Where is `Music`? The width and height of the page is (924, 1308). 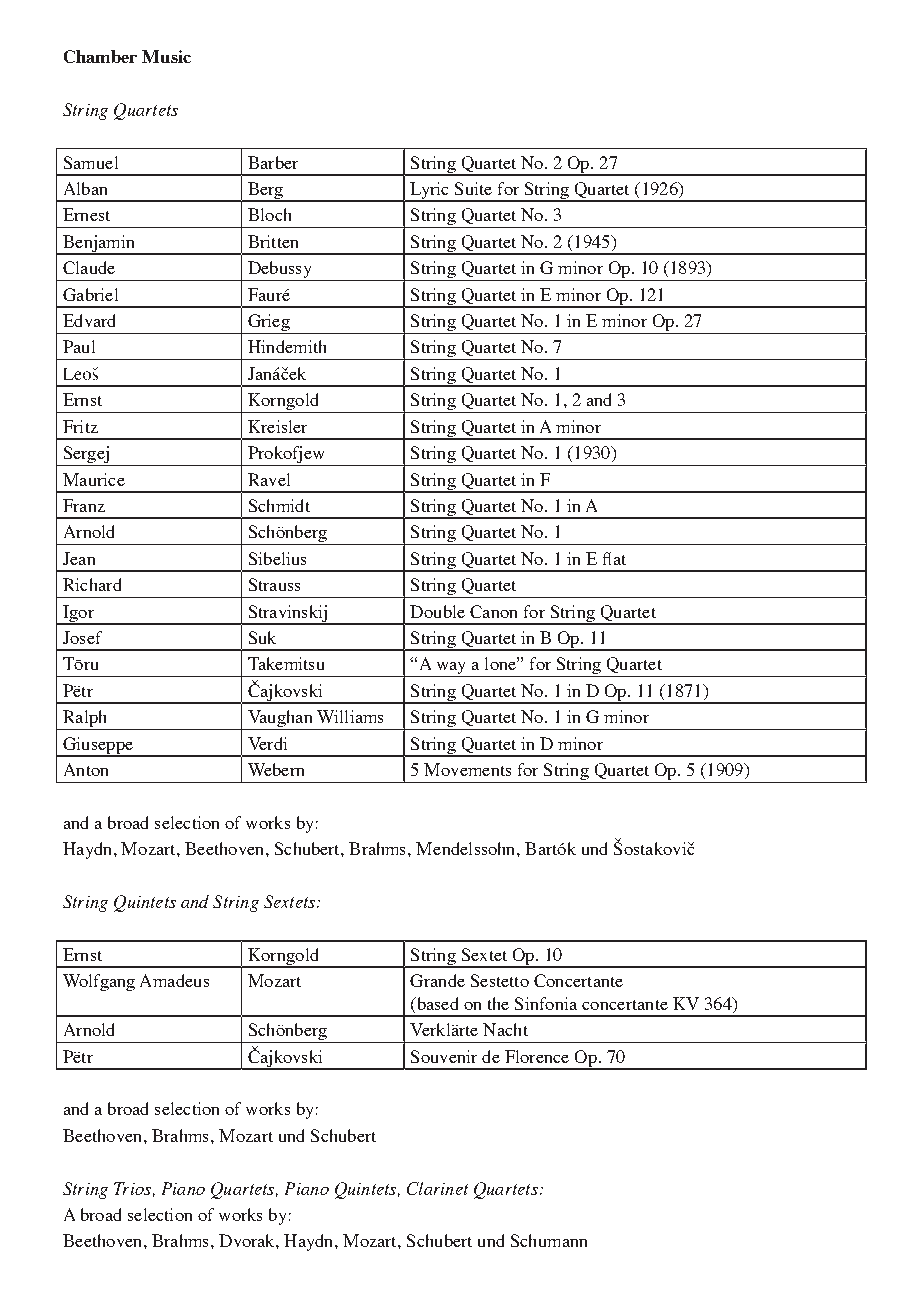 Music is located at coordinates (166, 56).
